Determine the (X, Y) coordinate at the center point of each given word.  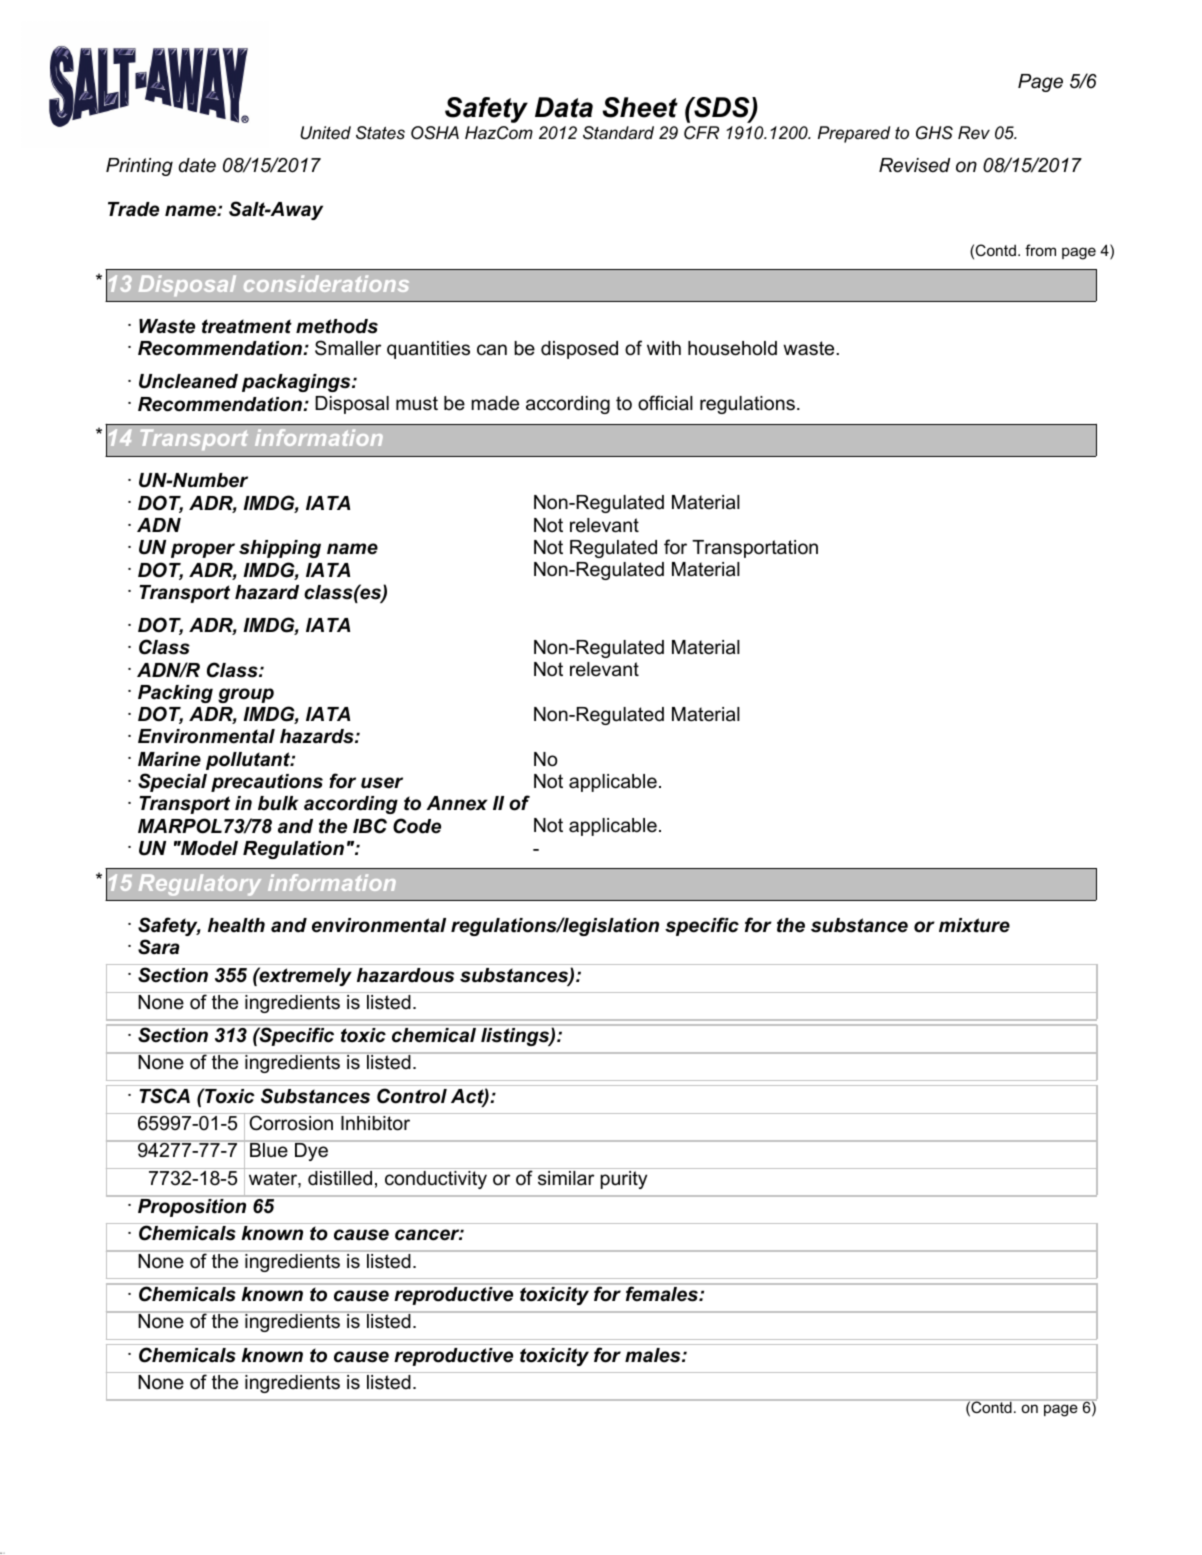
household (732, 348)
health (236, 925)
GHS (934, 133)
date (197, 165)
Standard (618, 132)
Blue (269, 1149)
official (665, 403)
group (246, 695)
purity (623, 1180)
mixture (974, 925)
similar (566, 1178)
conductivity (436, 1180)
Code (417, 826)
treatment (247, 326)
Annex (457, 803)
